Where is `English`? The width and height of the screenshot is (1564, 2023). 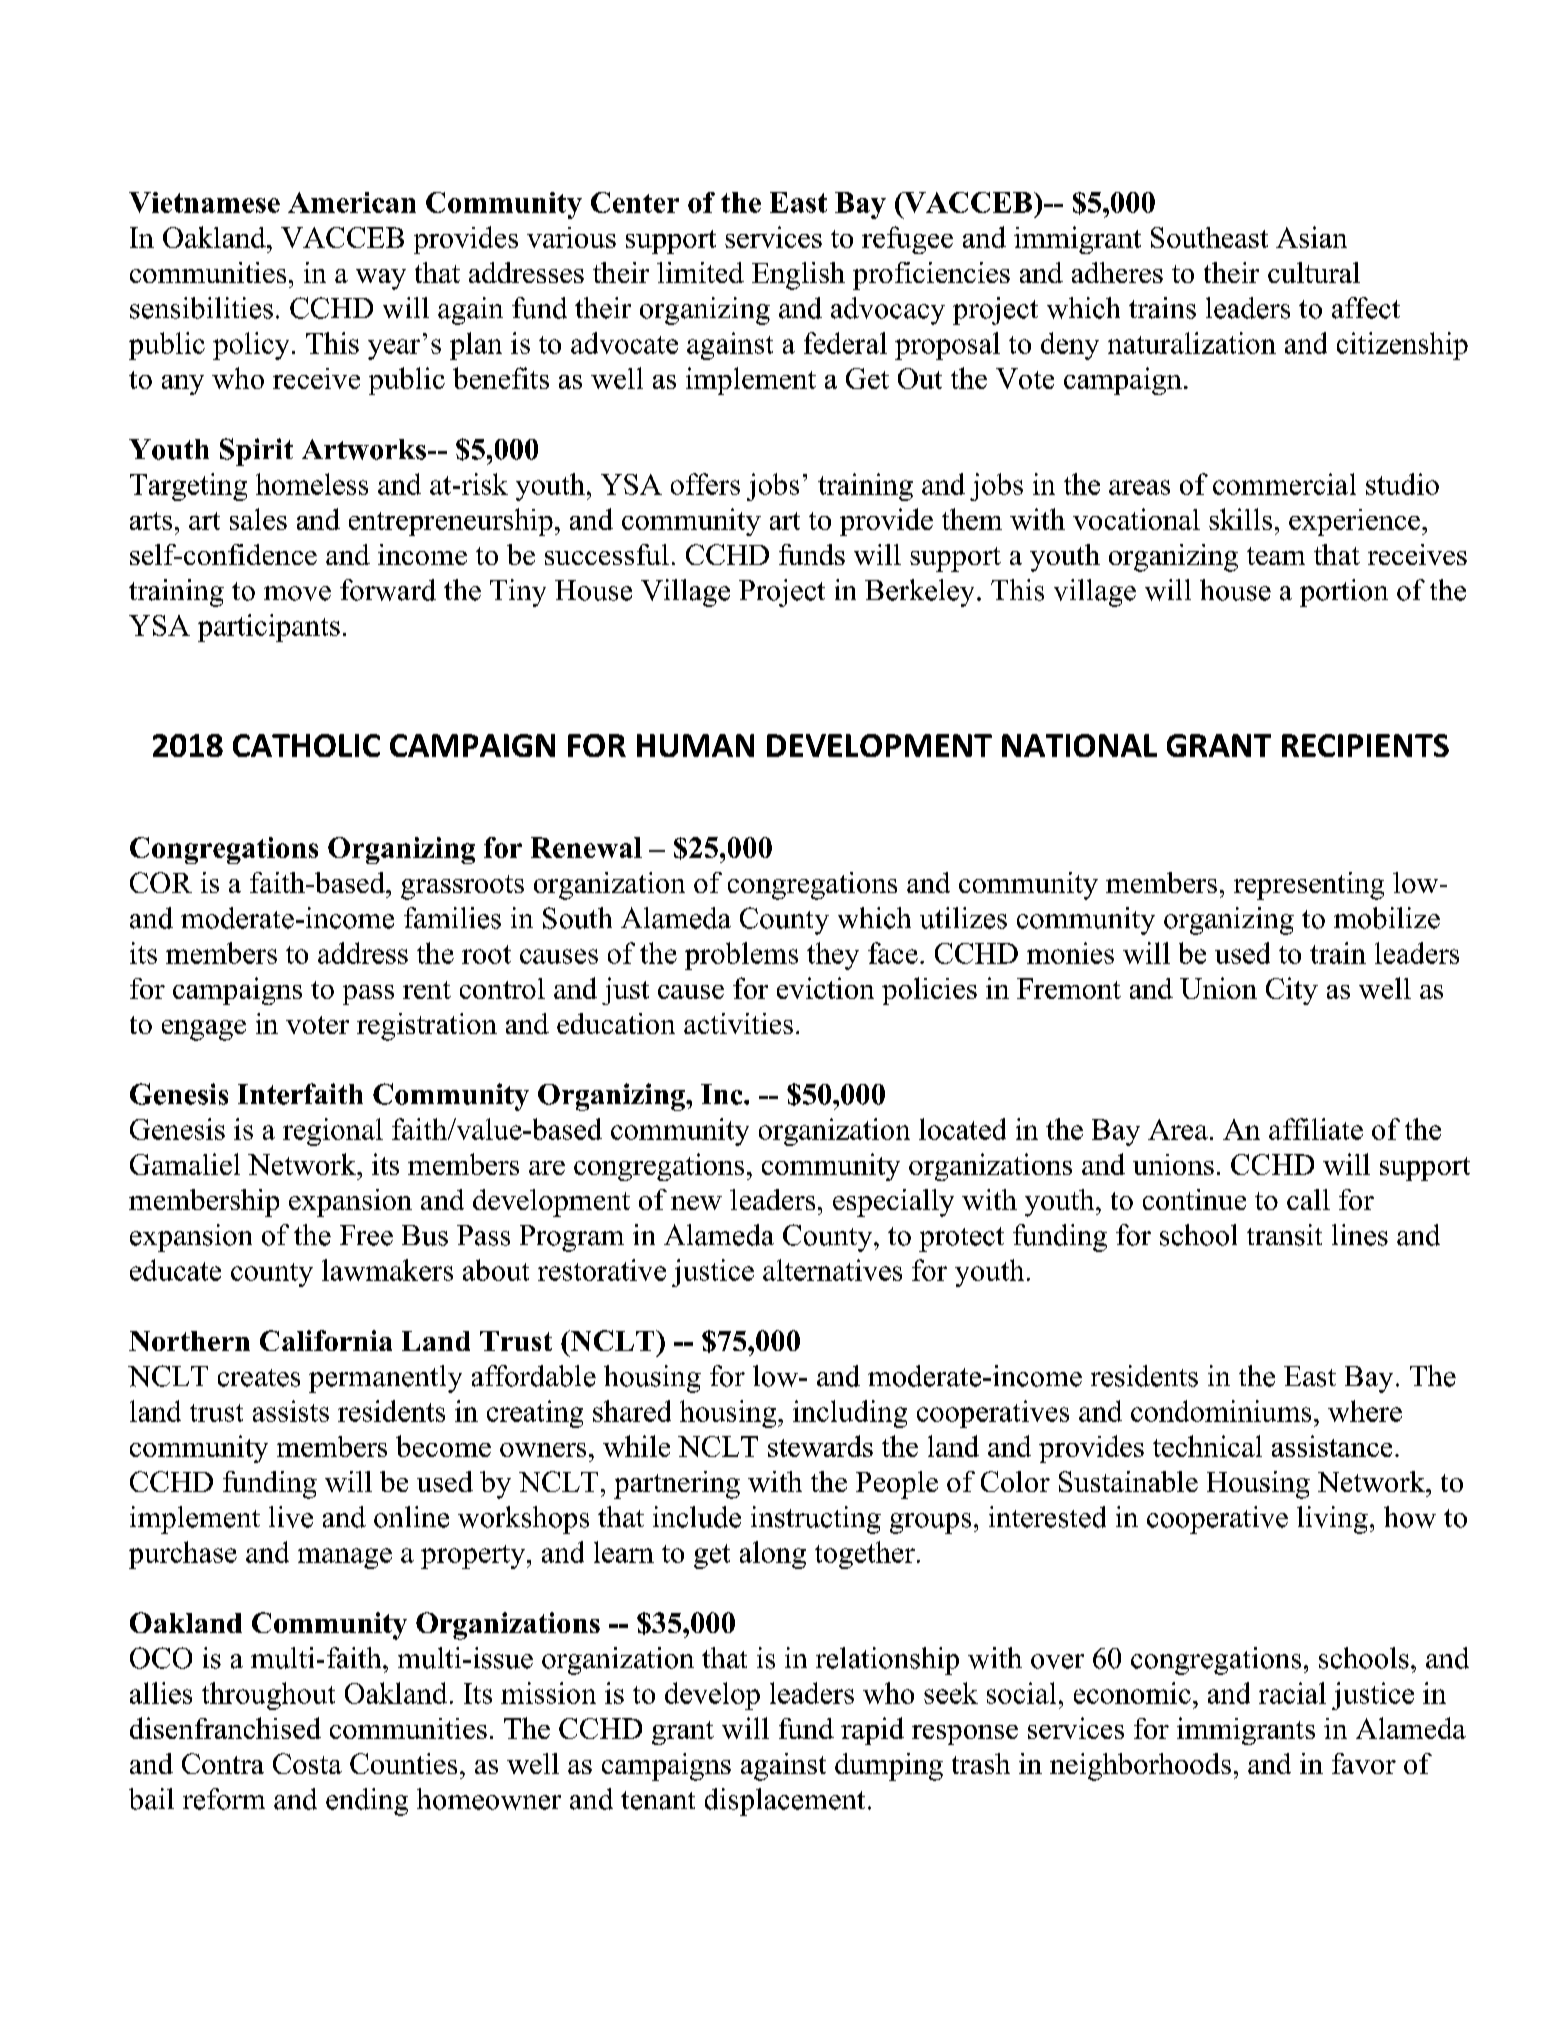 English is located at coordinates (798, 276).
